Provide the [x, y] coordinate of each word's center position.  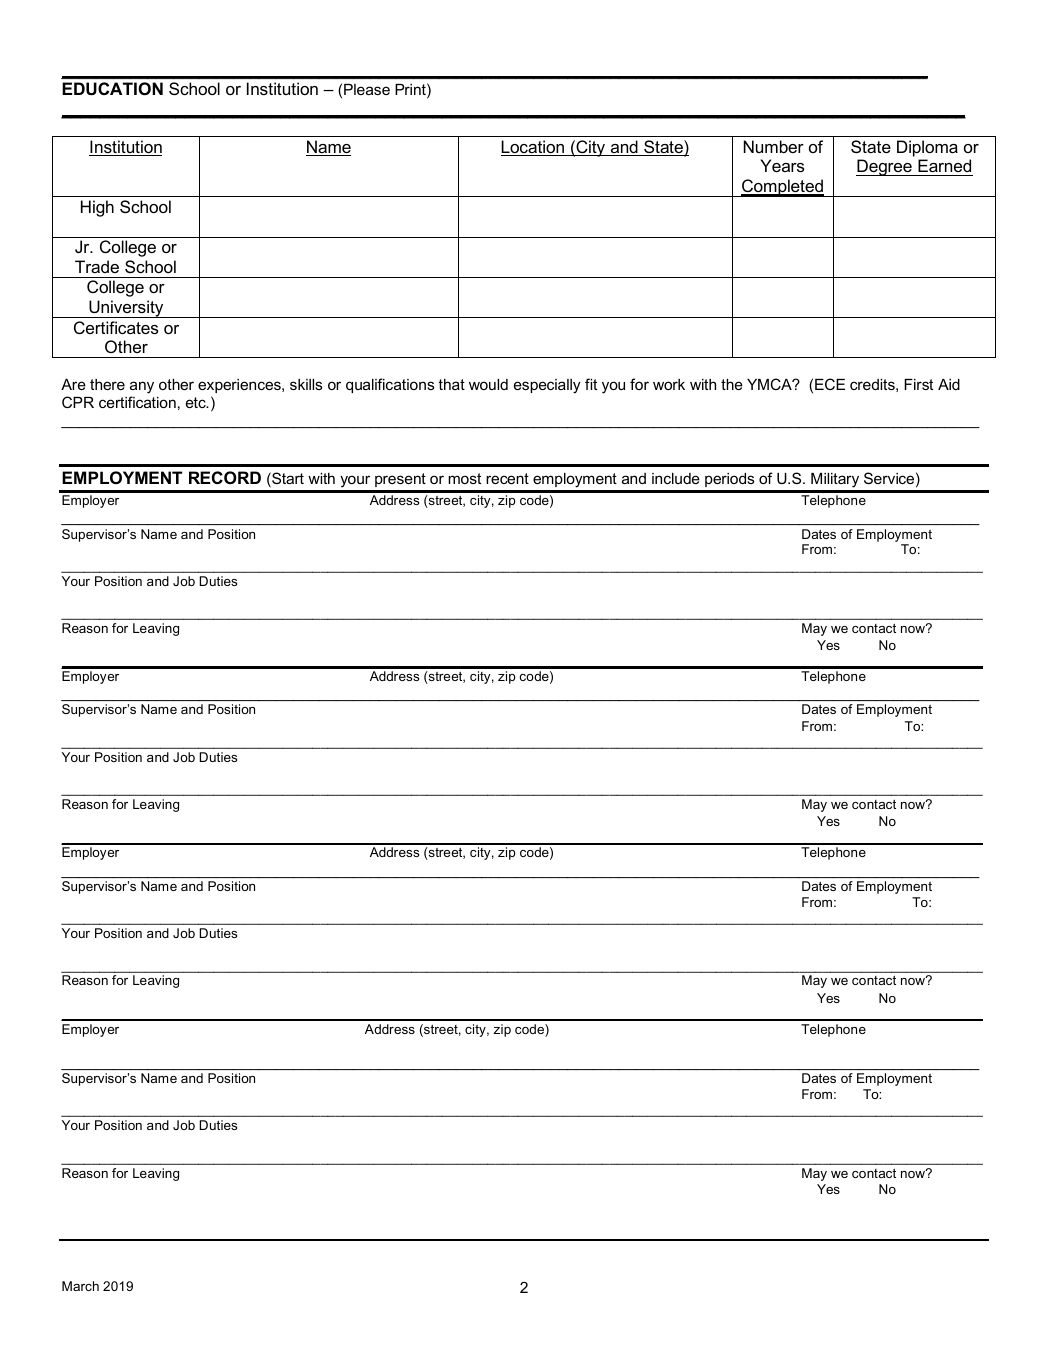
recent [507, 478]
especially [547, 386]
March [80, 1286]
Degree [885, 167]
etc [197, 402]
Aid [949, 384]
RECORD [225, 477]
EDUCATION [112, 88]
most [464, 478]
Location [534, 148]
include [676, 478]
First [918, 384]
